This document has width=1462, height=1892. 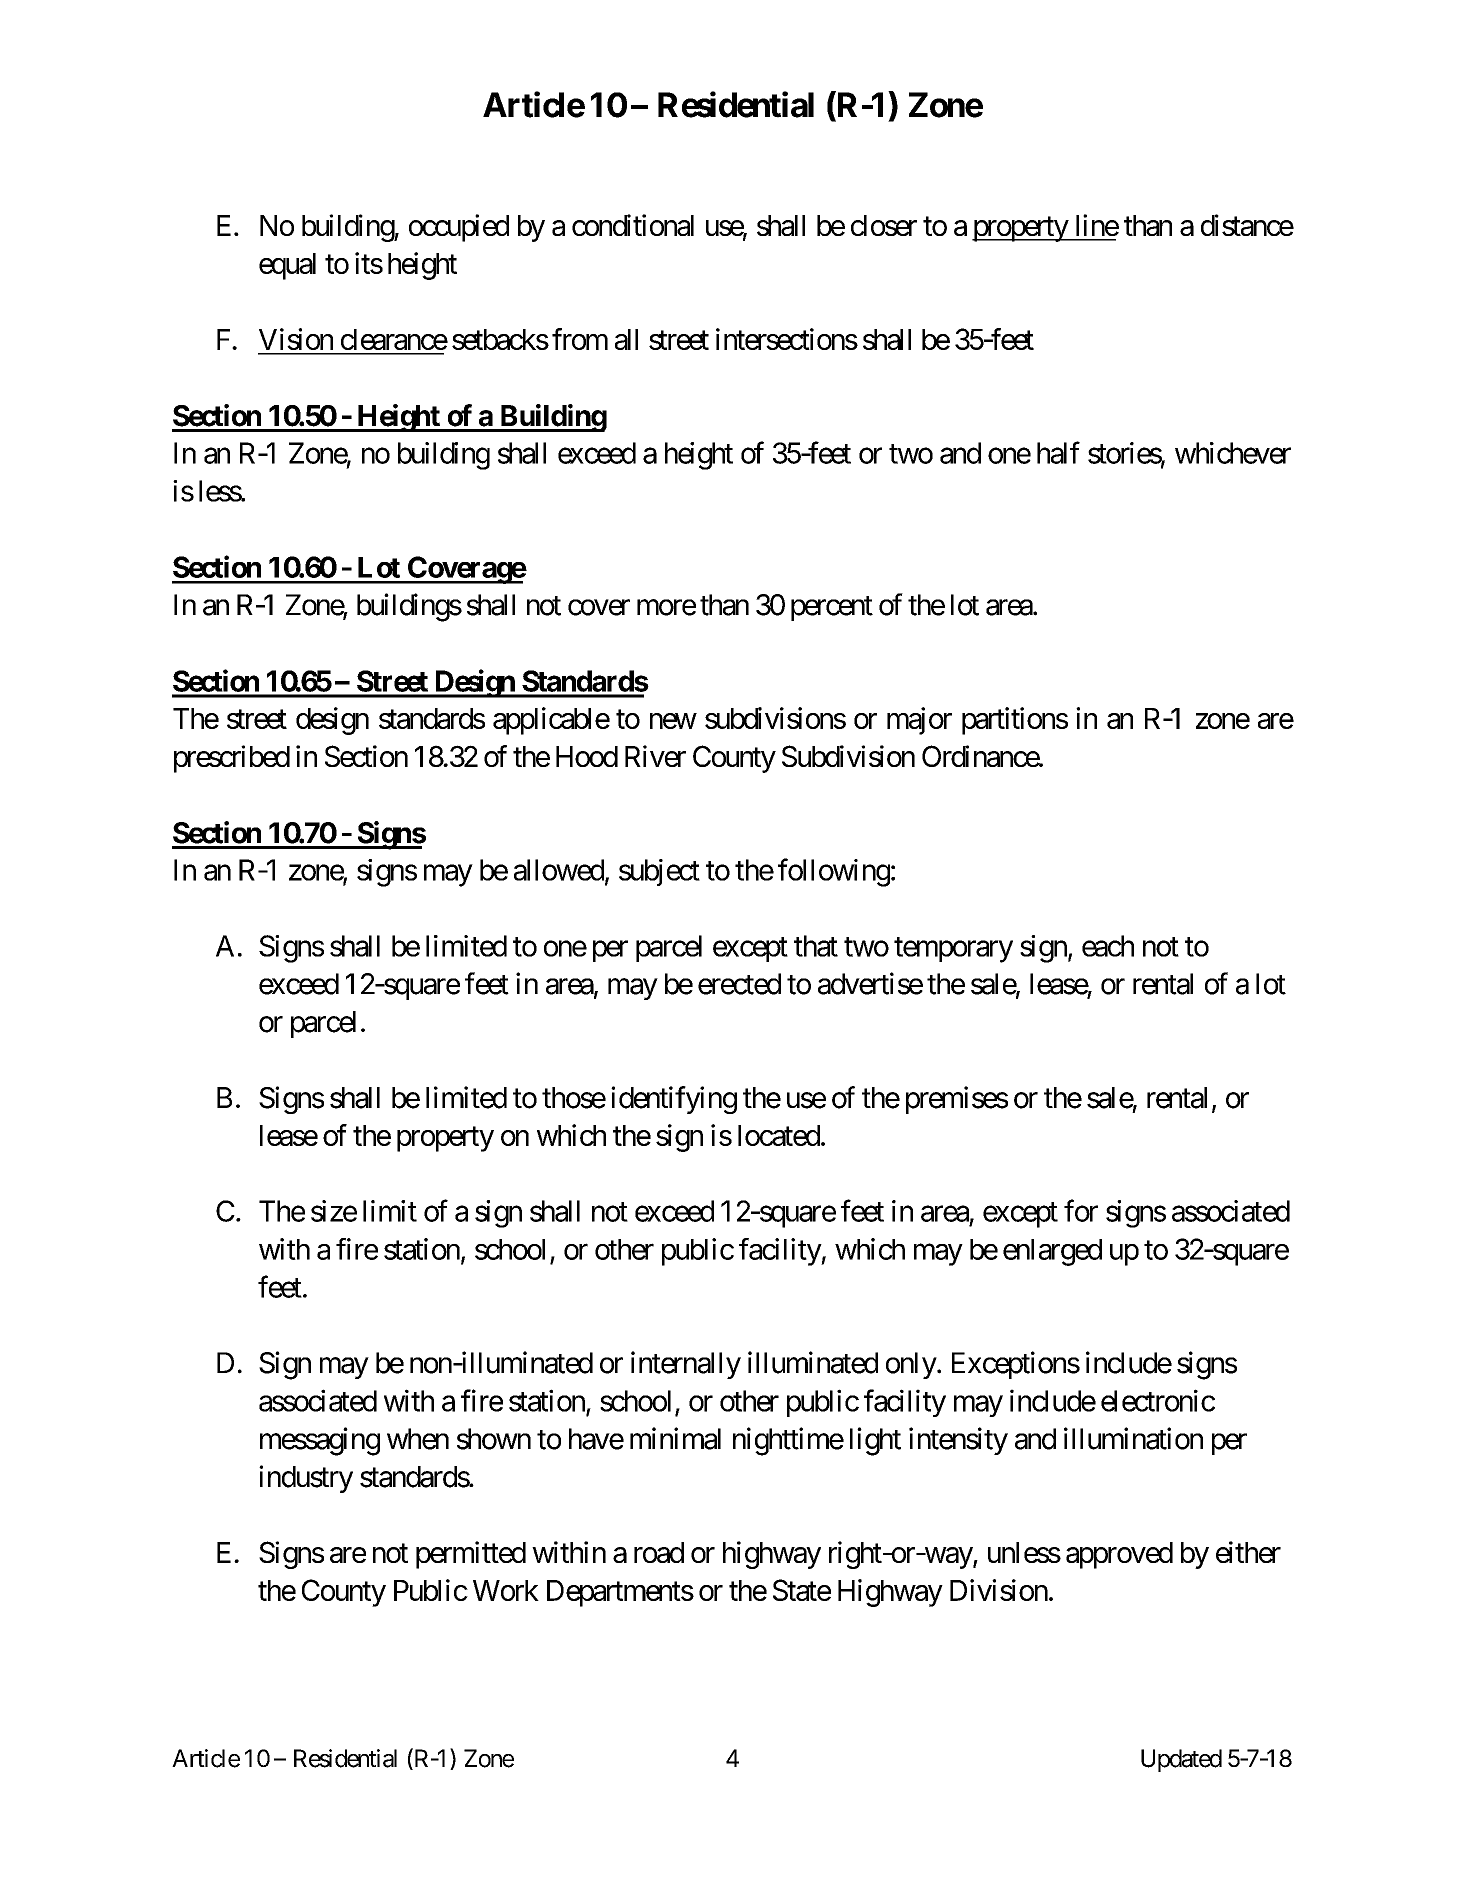 I want to click on for, so click(x=1081, y=1210).
